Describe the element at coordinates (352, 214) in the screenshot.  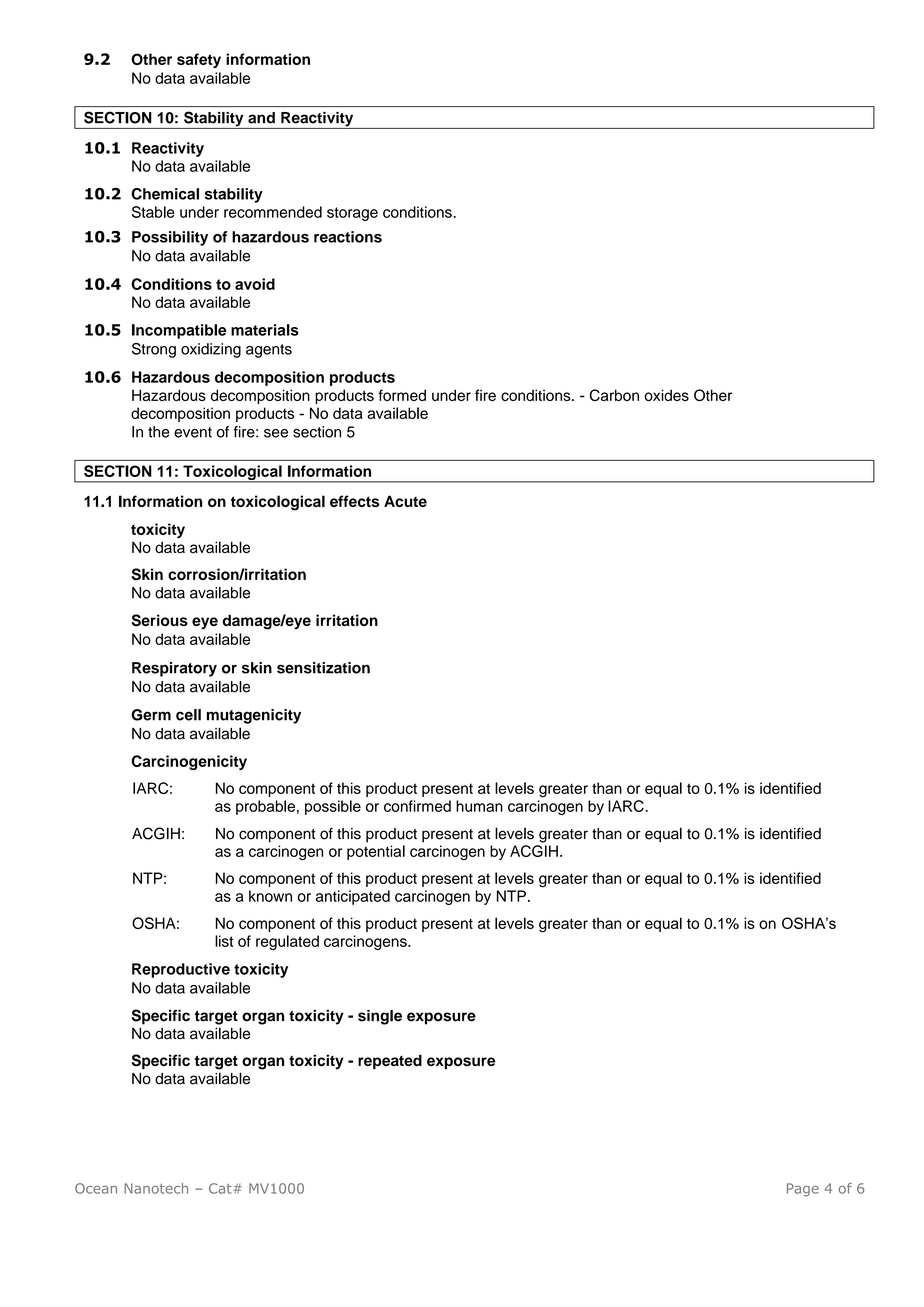
I see `storage` at that location.
